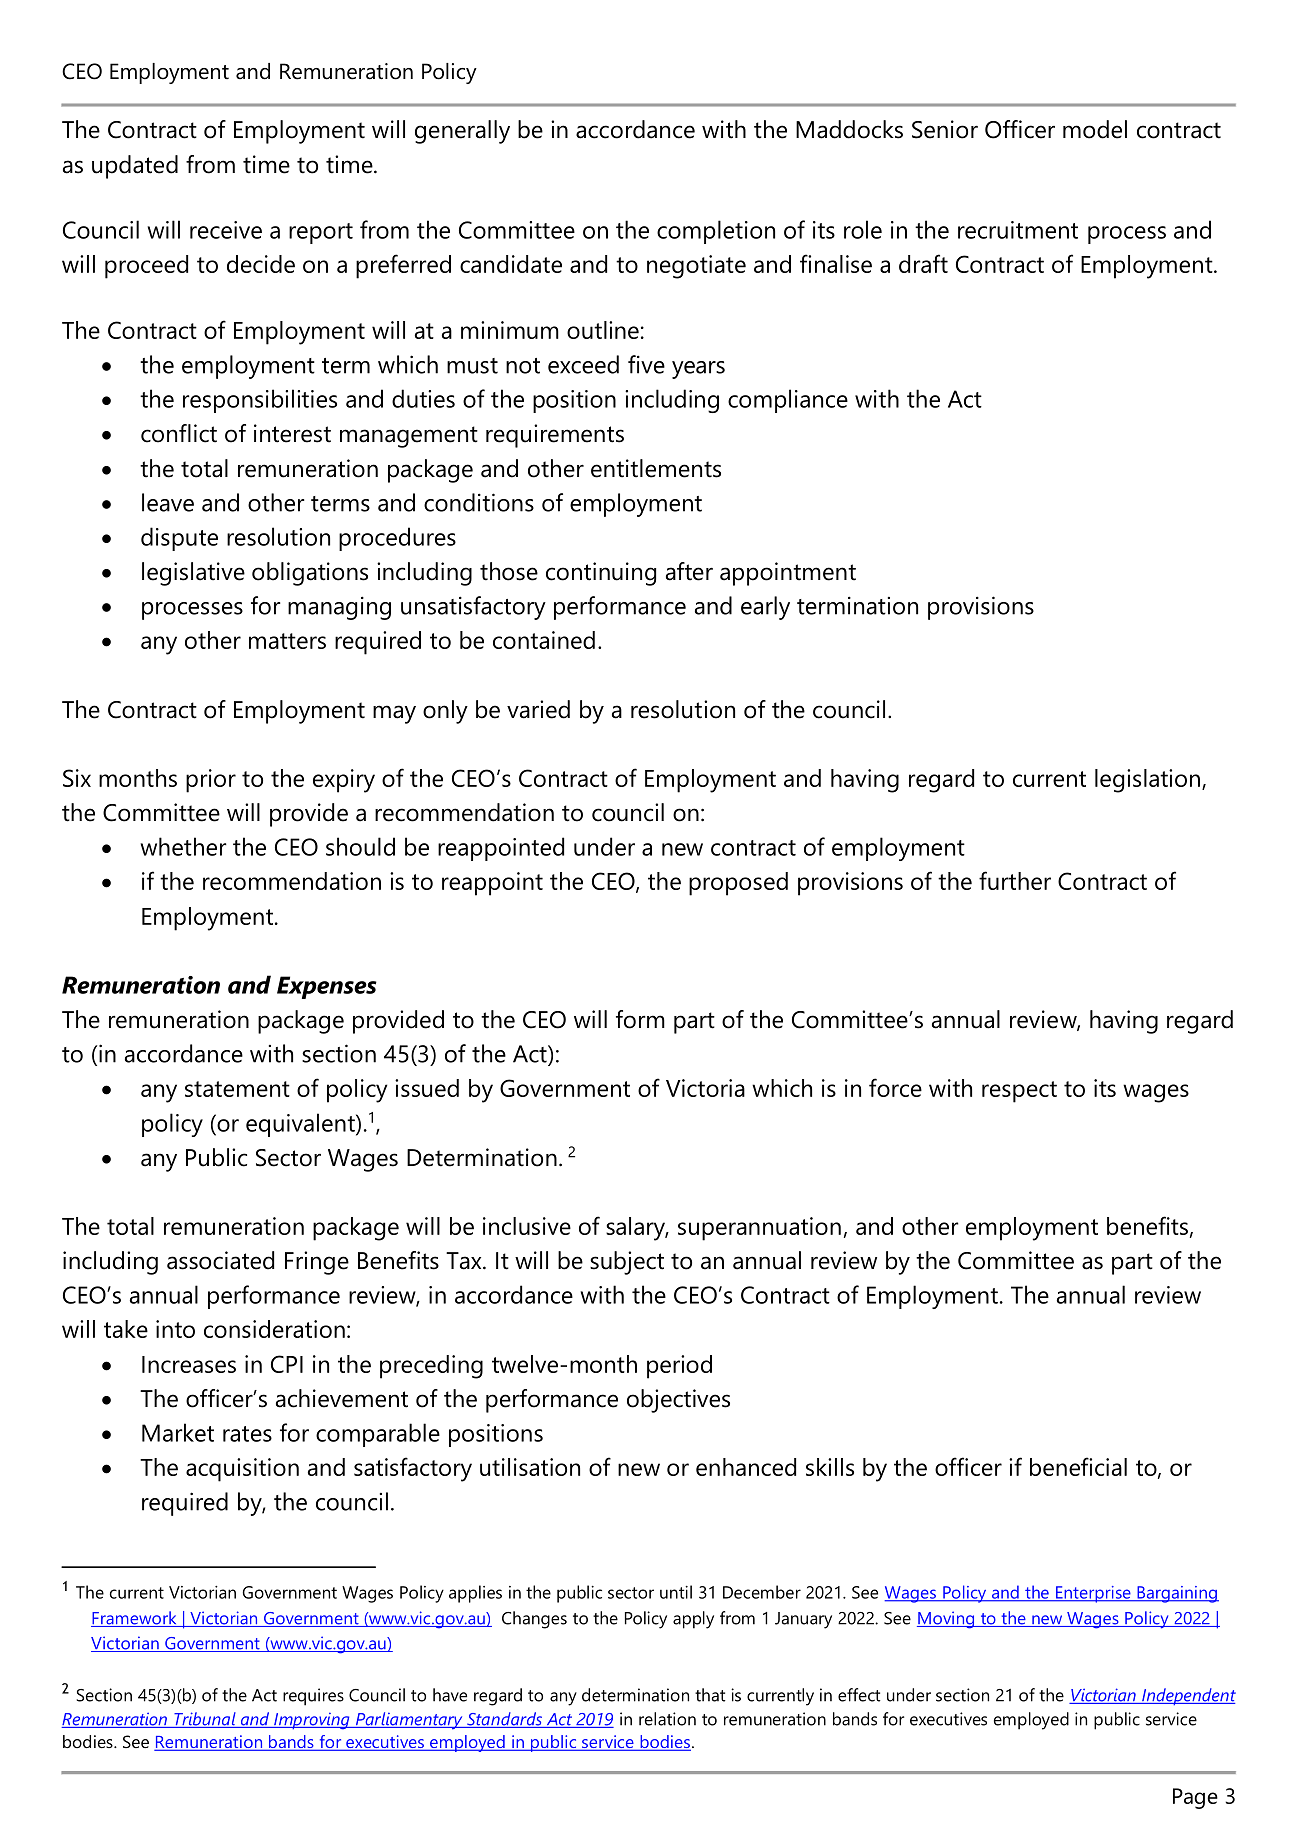  What do you see at coordinates (738, 884) in the document?
I see `proposed` at bounding box center [738, 884].
